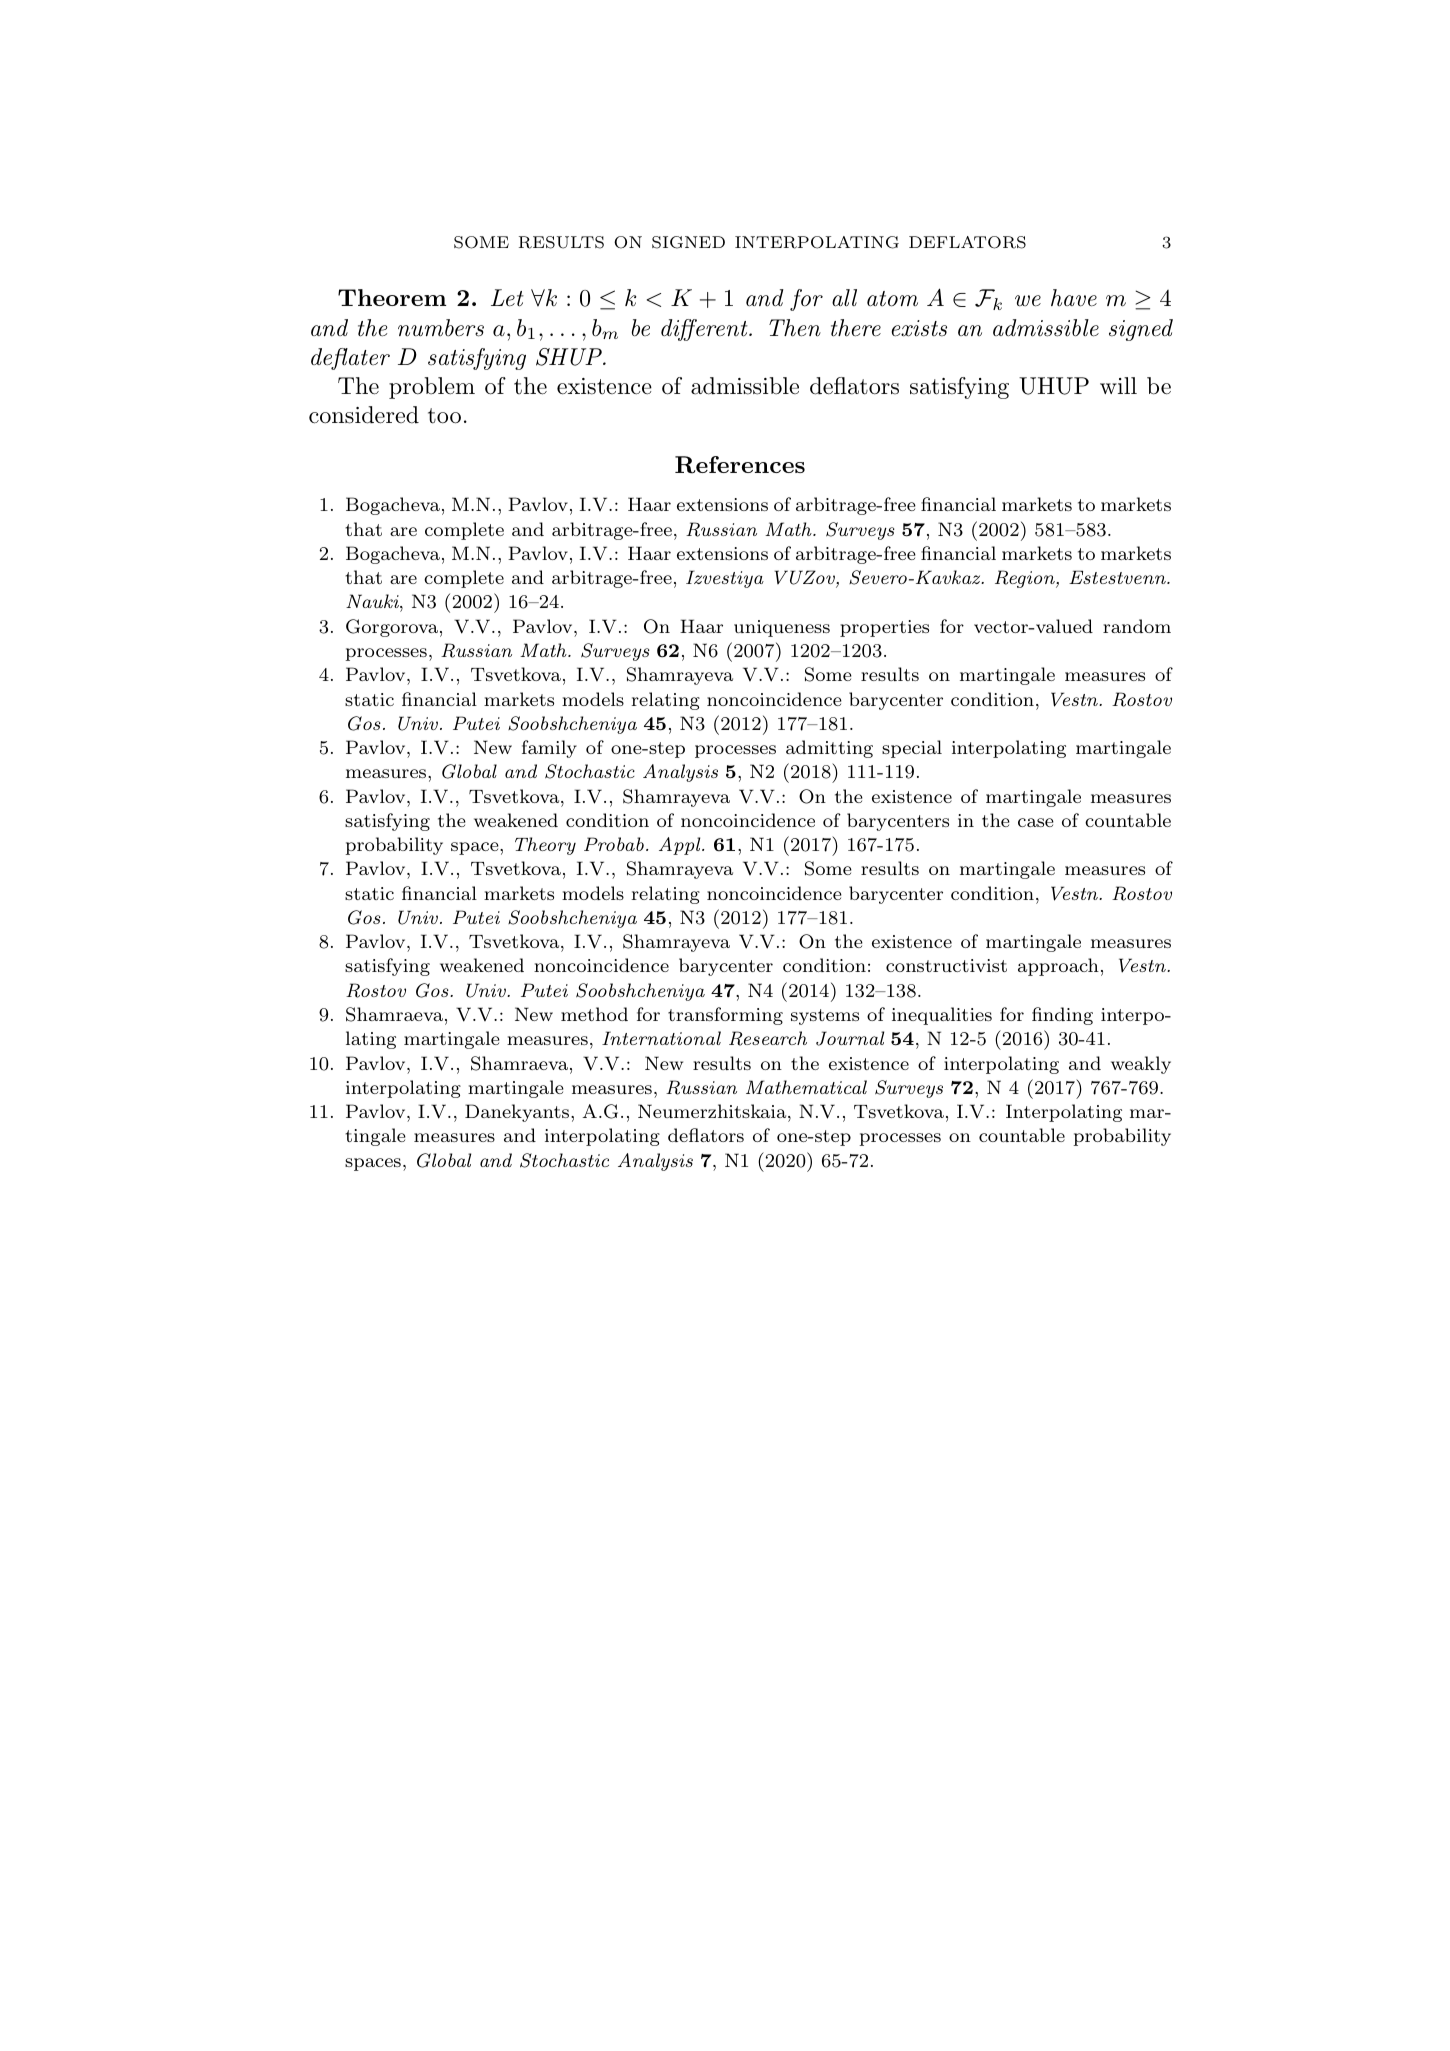 This screenshot has width=1450, height=2051. I want to click on Region, so click(1026, 579).
